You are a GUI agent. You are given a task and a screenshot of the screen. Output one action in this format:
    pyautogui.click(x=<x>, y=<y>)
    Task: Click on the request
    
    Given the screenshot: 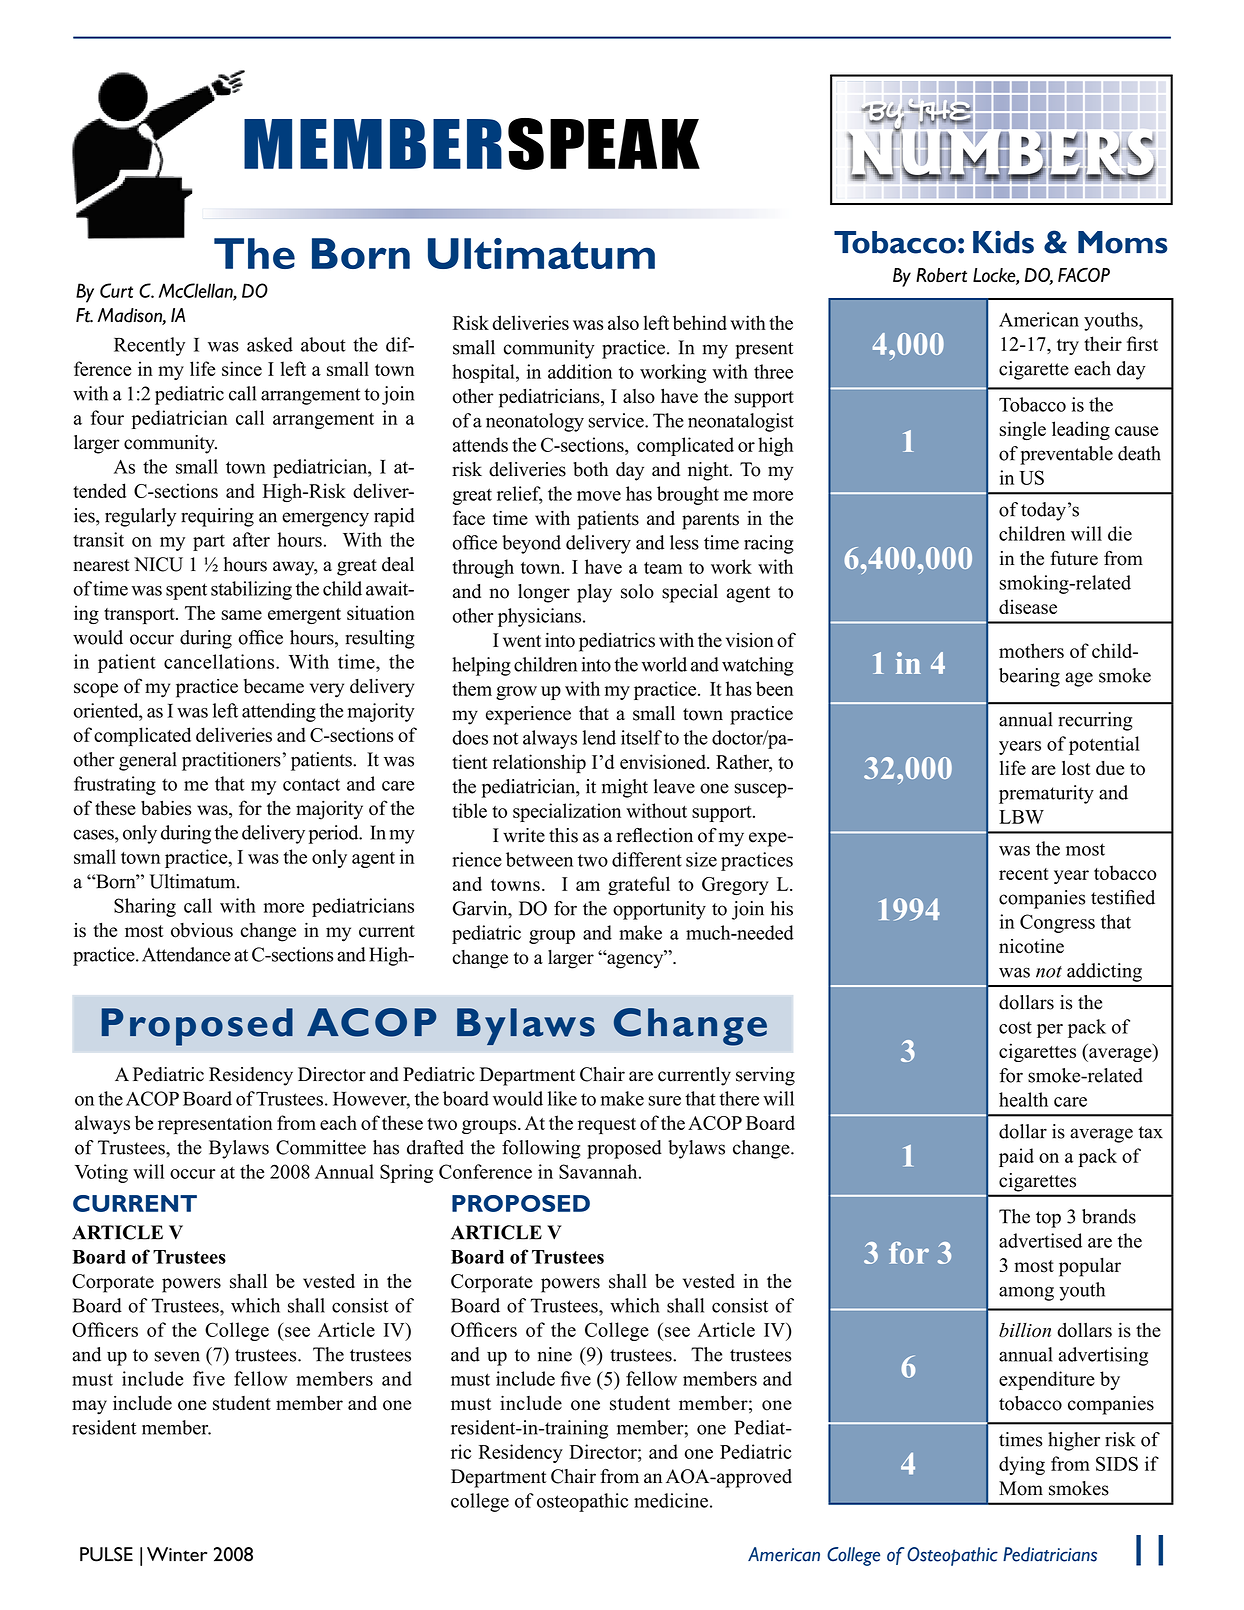 What is the action you would take?
    pyautogui.click(x=607, y=1126)
